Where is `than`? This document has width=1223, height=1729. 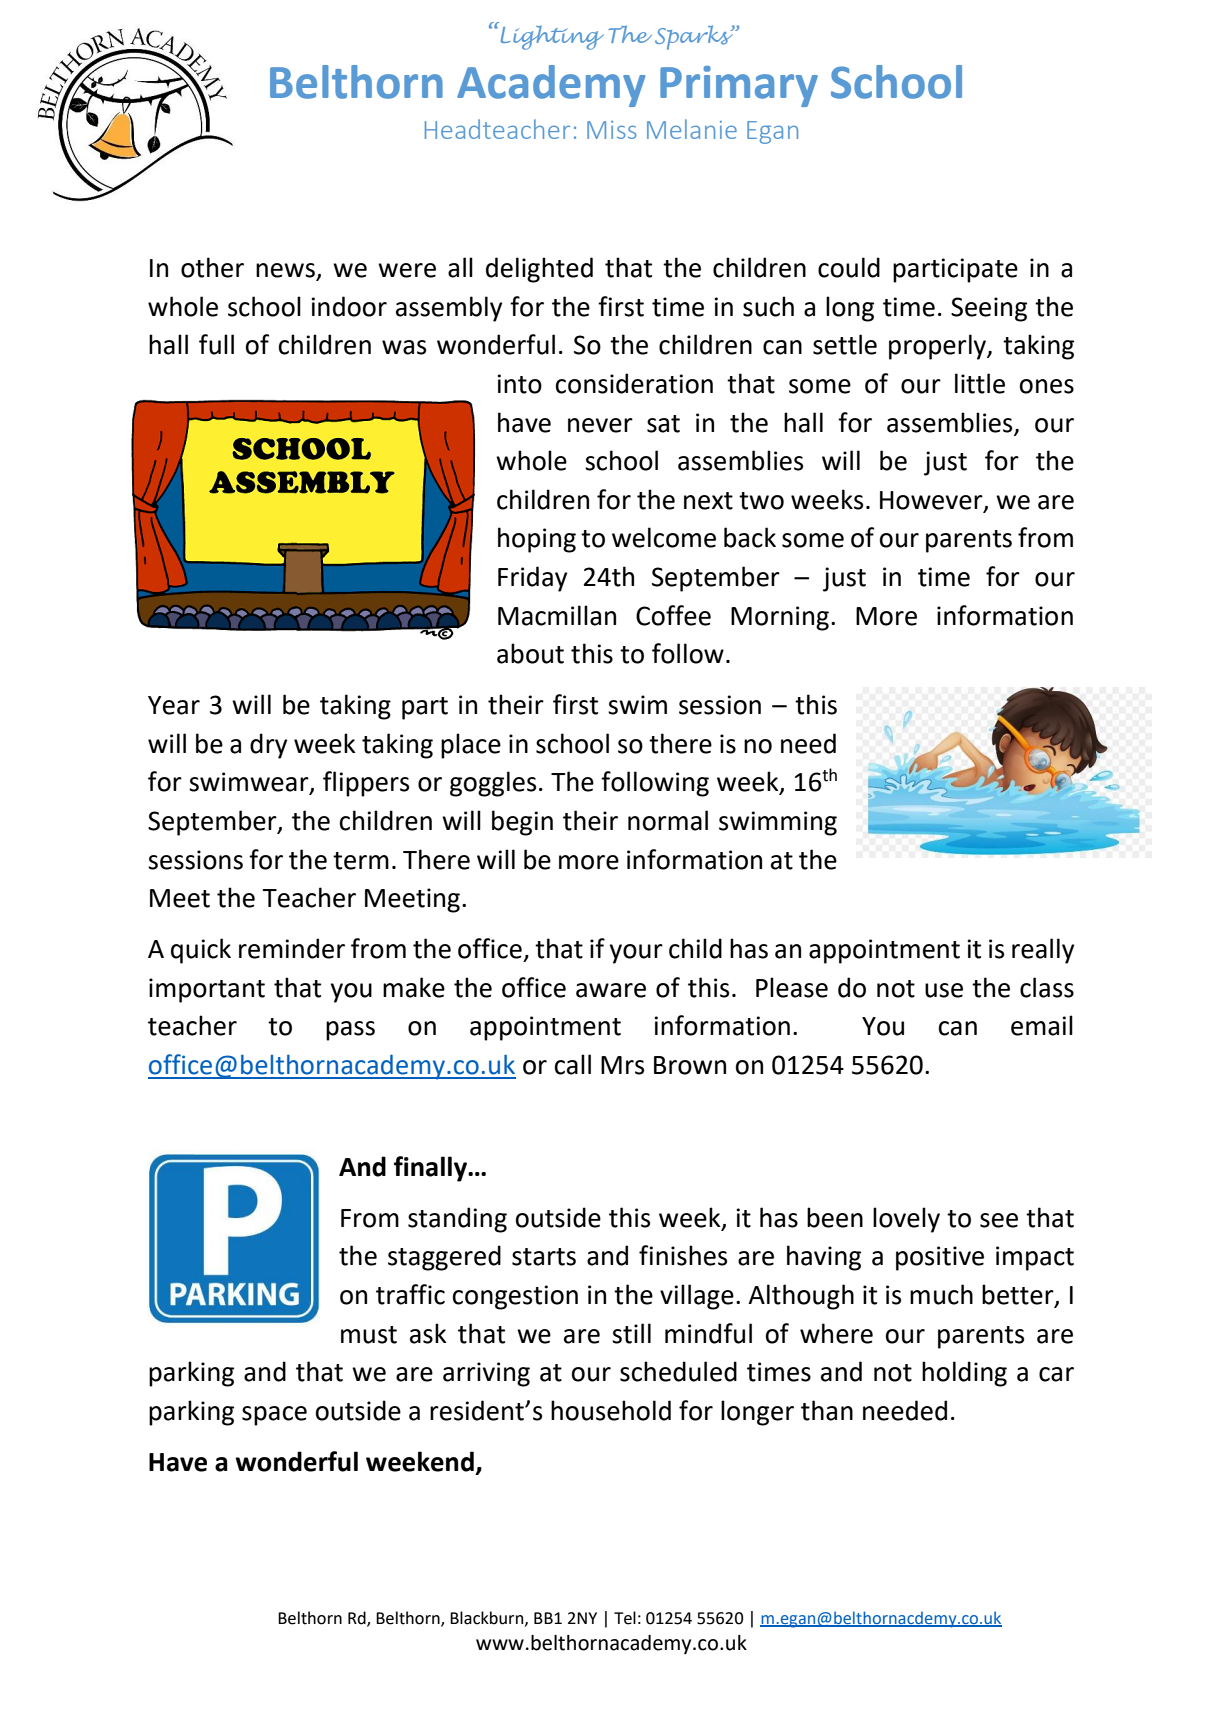 than is located at coordinates (827, 1410).
